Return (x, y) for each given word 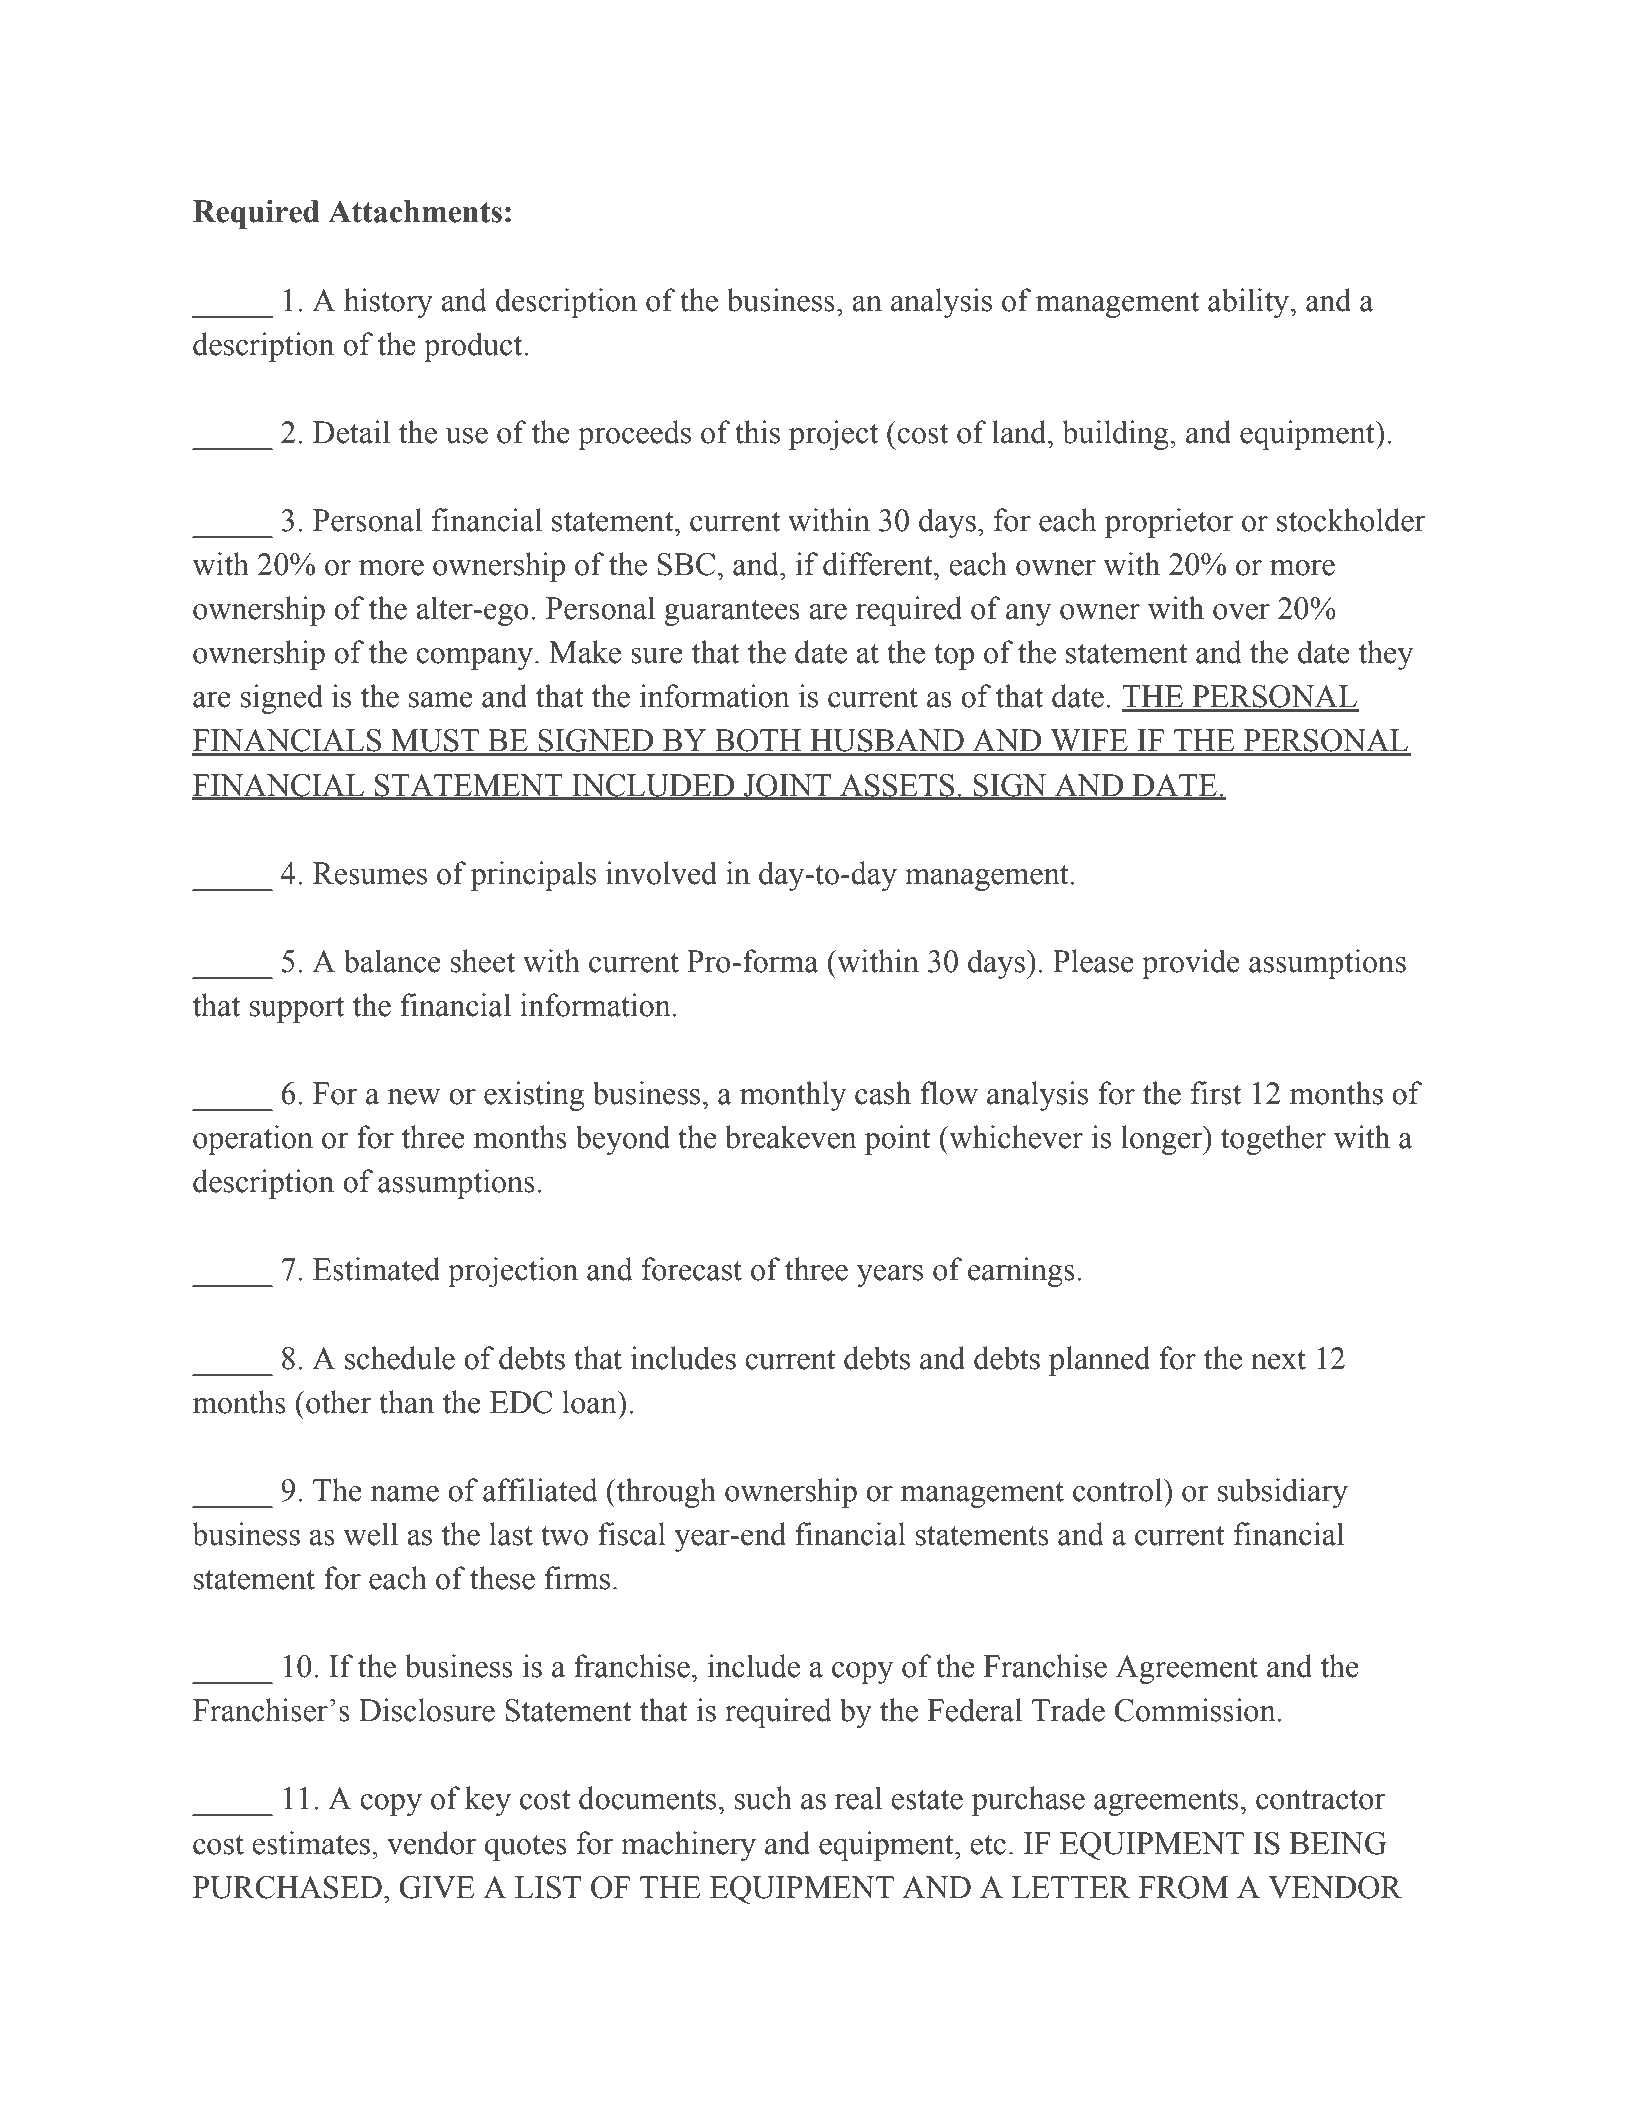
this (757, 432)
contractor (1321, 1799)
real (858, 1798)
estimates (311, 1843)
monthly (793, 1096)
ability (1250, 303)
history (388, 303)
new (413, 1097)
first (1216, 1093)
